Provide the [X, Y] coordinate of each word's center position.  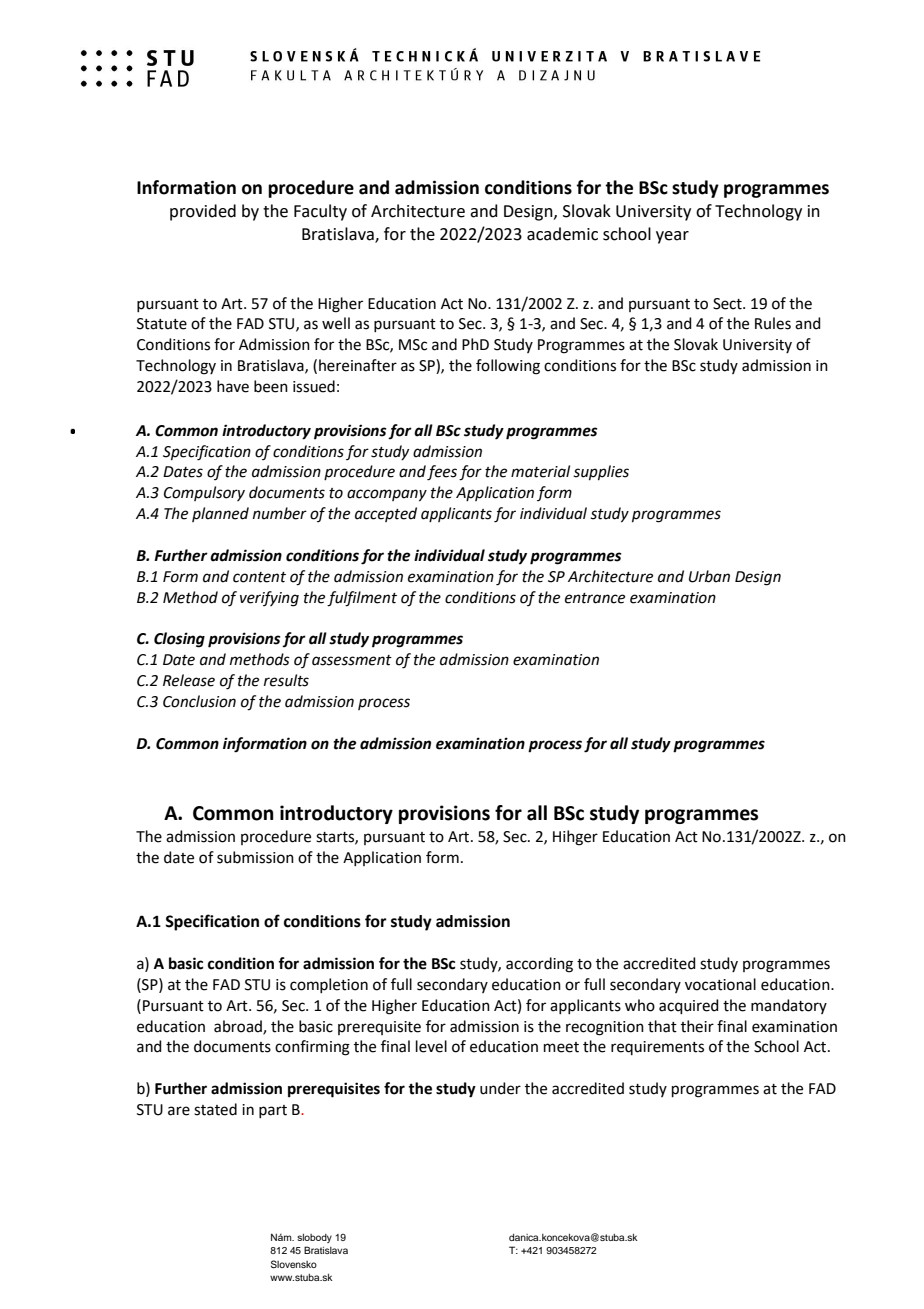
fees [442, 473]
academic [562, 234]
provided [203, 212]
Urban [709, 576]
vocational [720, 984]
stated [215, 1109]
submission [255, 857]
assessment [352, 660]
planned [220, 514]
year [672, 237]
